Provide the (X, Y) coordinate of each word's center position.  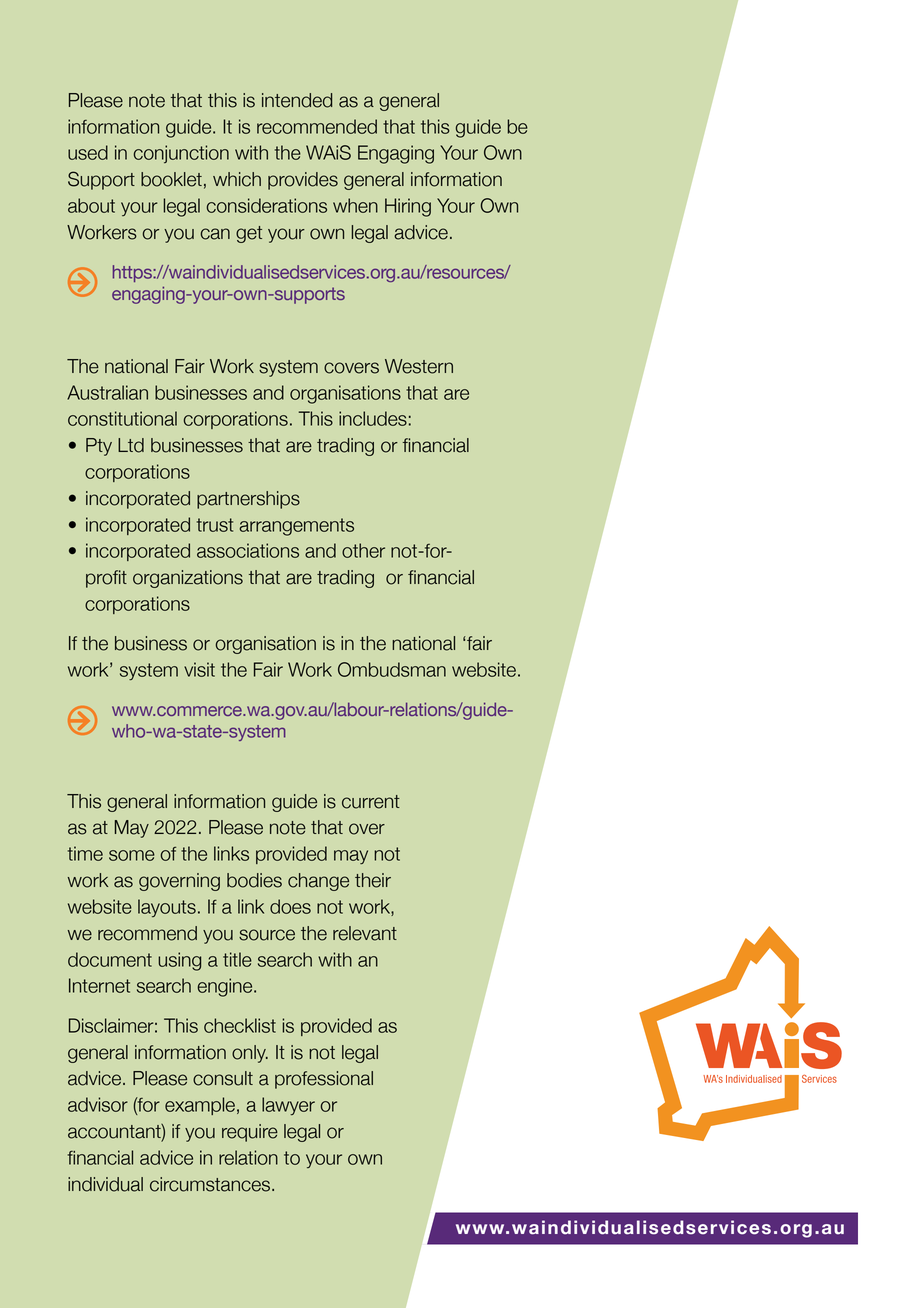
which (237, 179)
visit (199, 669)
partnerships (248, 500)
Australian (107, 392)
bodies (254, 880)
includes (373, 418)
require (250, 1133)
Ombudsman (392, 669)
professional (324, 1080)
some (132, 855)
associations (248, 550)
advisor (98, 1104)
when (355, 205)
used (88, 152)
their (373, 880)
